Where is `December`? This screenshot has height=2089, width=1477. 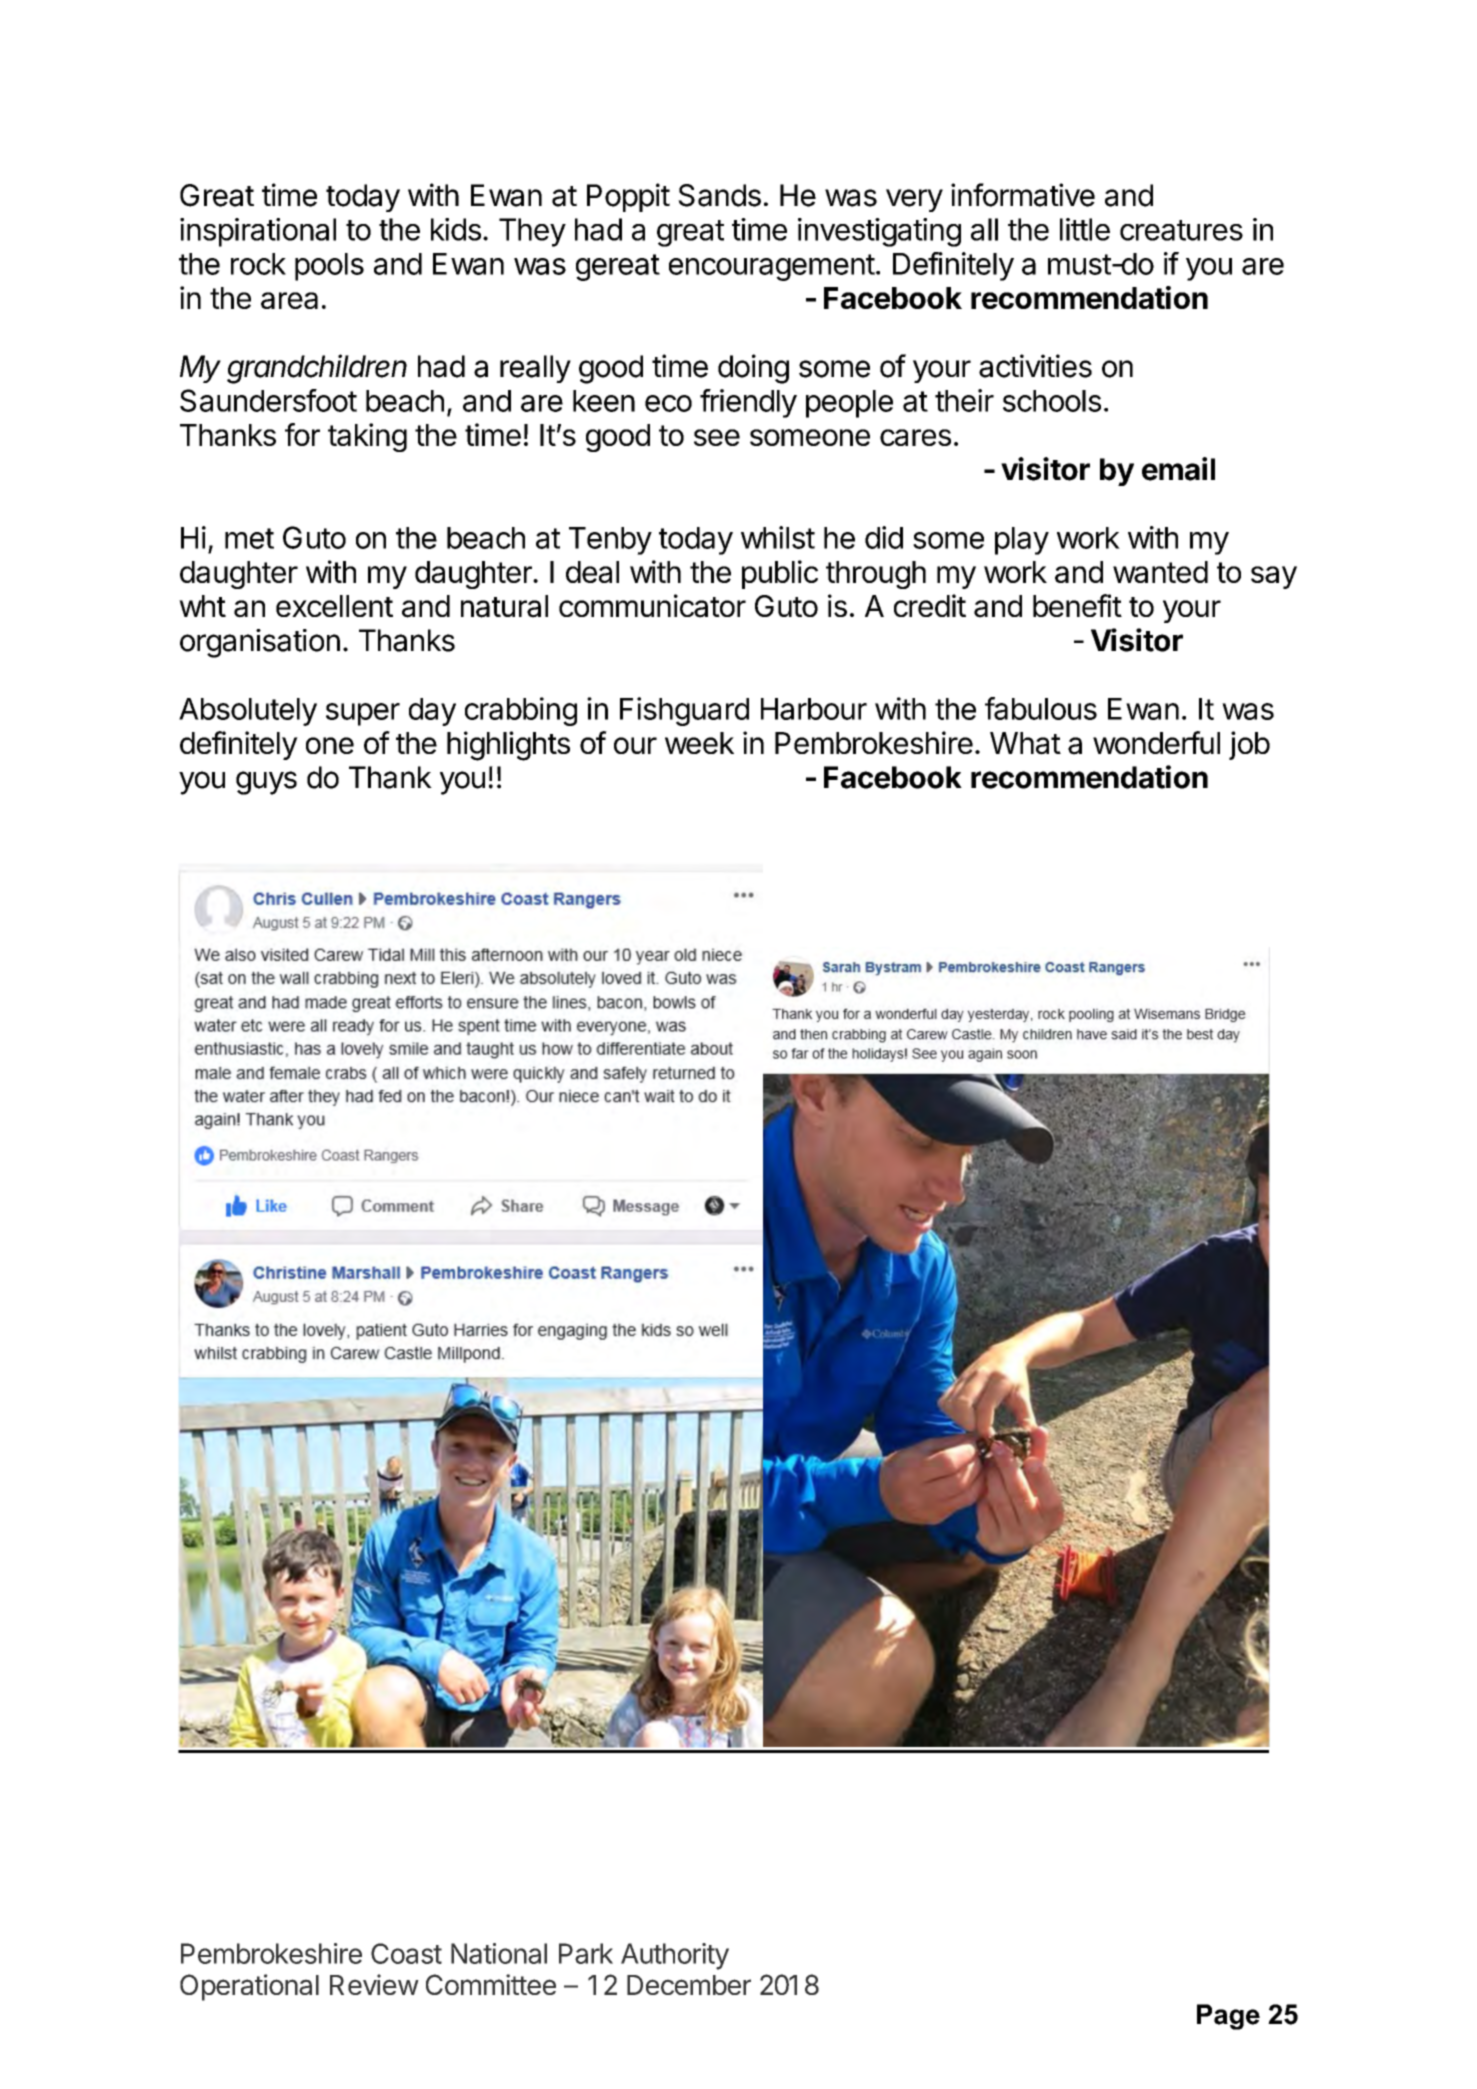 December is located at coordinates (689, 1985).
